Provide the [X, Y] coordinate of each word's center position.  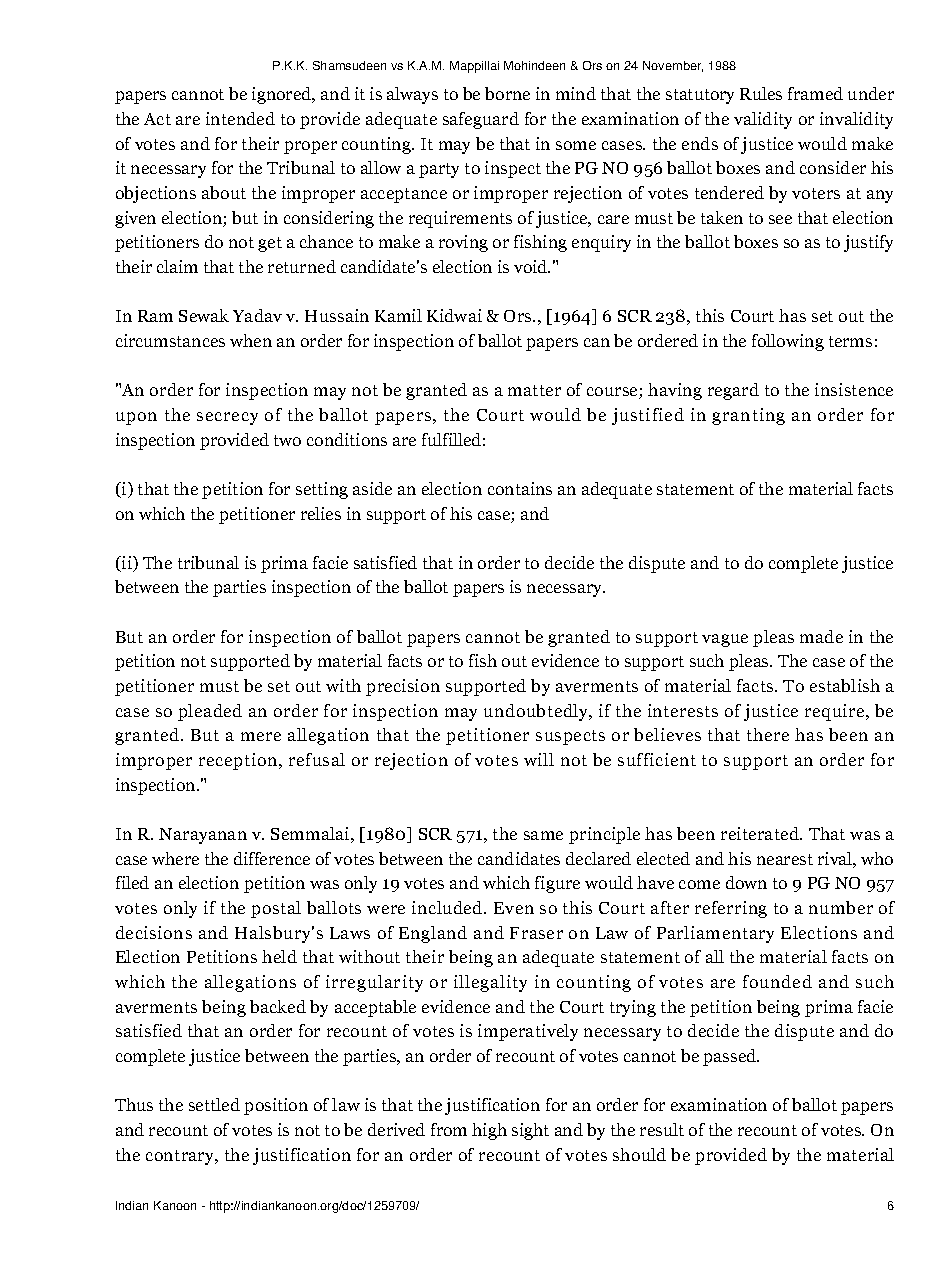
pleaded [210, 712]
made [821, 636]
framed [815, 93]
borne [507, 93]
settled [214, 1104]
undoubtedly [537, 712]
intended [240, 118]
